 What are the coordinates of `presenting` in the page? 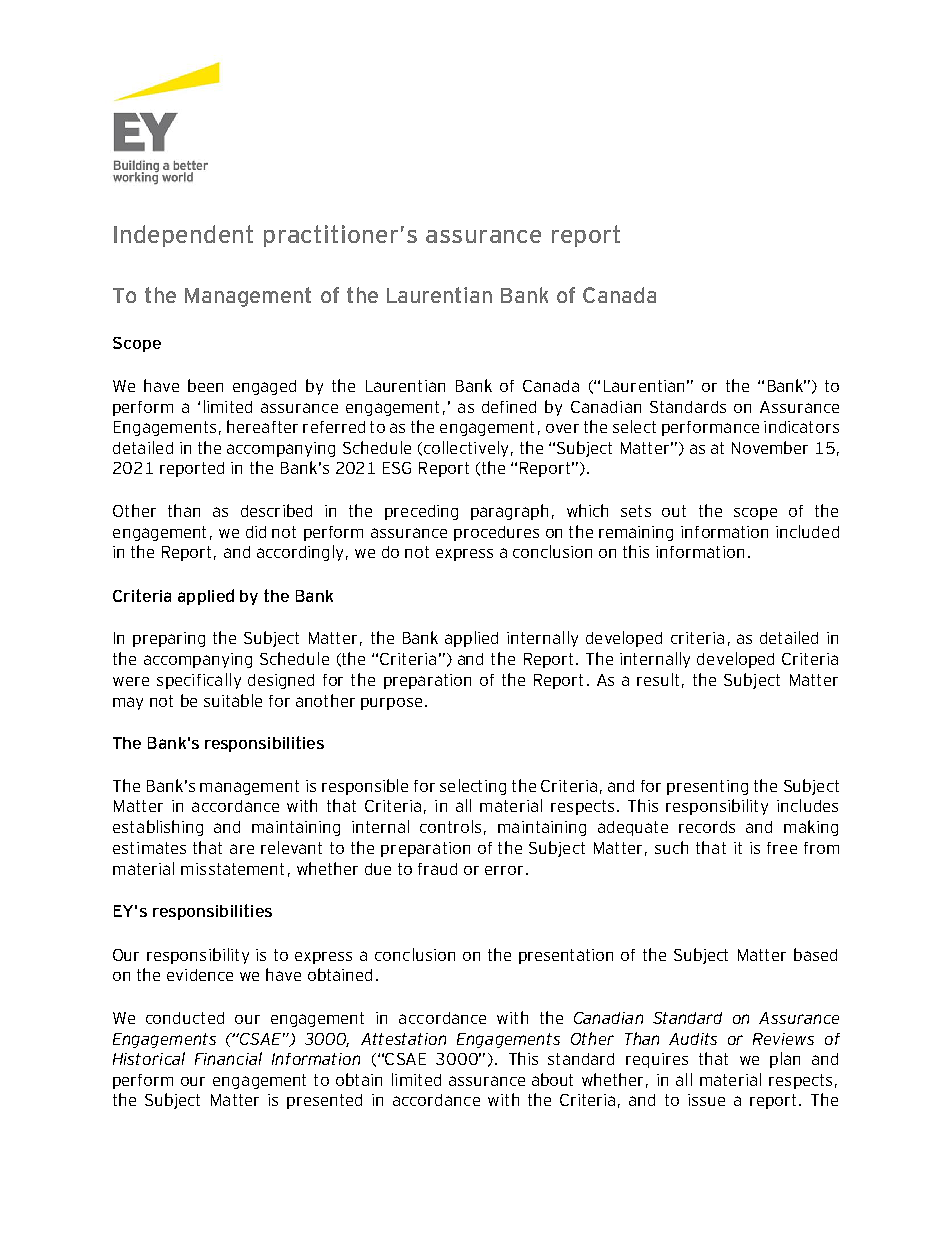 It's located at (707, 787).
